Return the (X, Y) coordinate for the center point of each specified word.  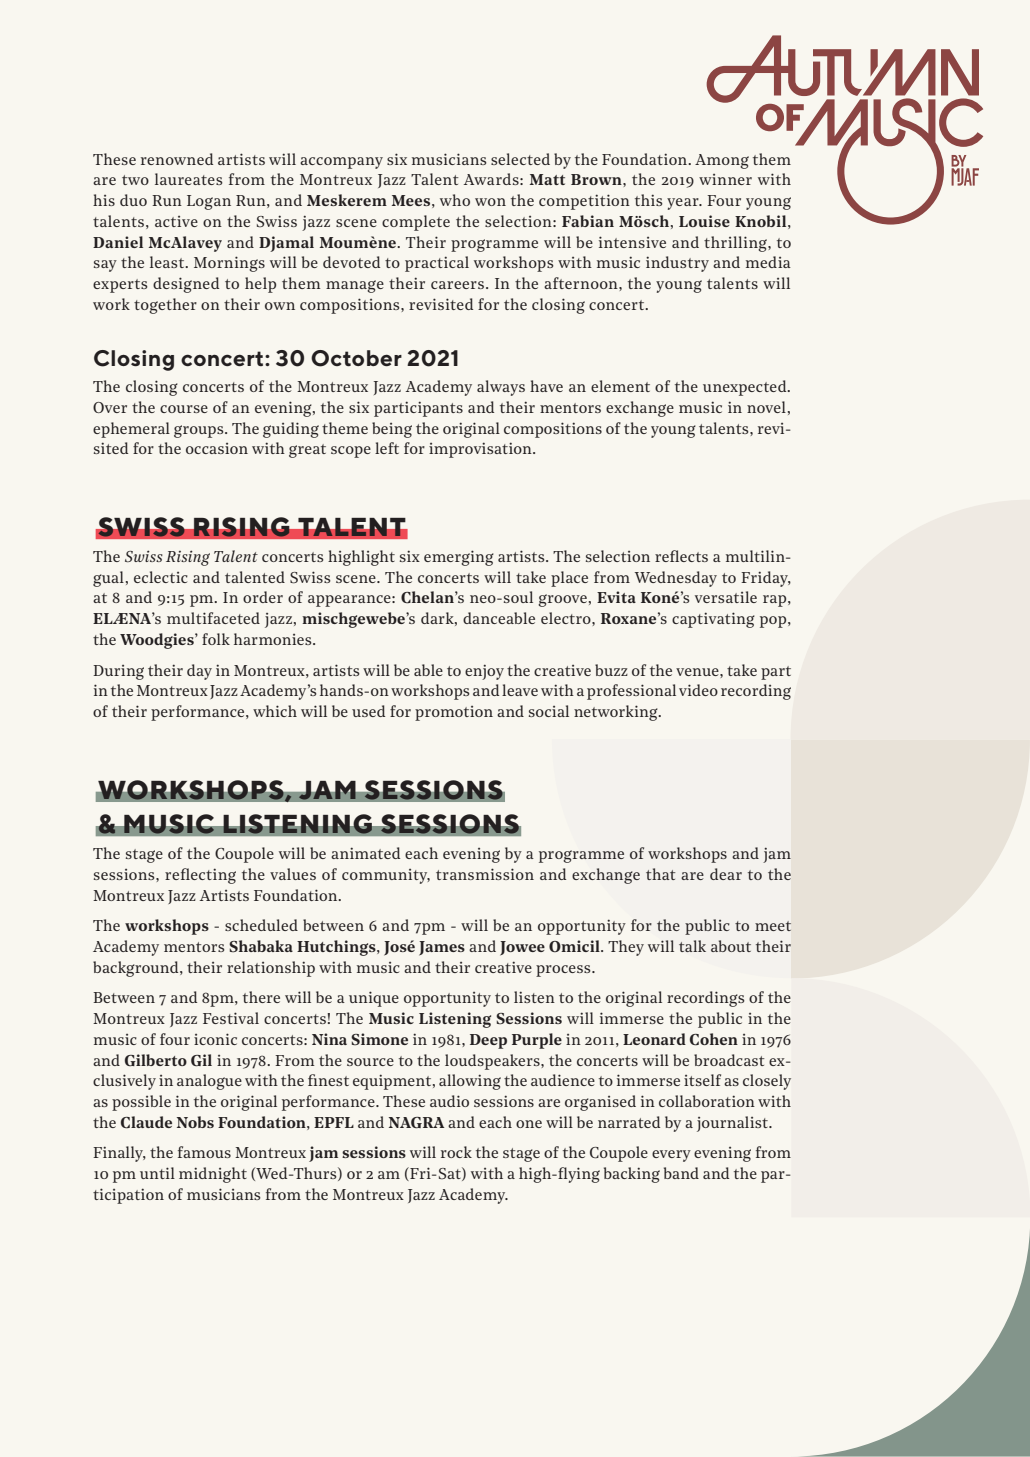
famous (204, 1152)
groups (200, 431)
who (455, 200)
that (660, 874)
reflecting (200, 876)
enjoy (484, 672)
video (698, 690)
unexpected (746, 388)
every (671, 1156)
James (442, 948)
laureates (189, 179)
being (392, 430)
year (684, 204)
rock (456, 1152)
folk (216, 639)
